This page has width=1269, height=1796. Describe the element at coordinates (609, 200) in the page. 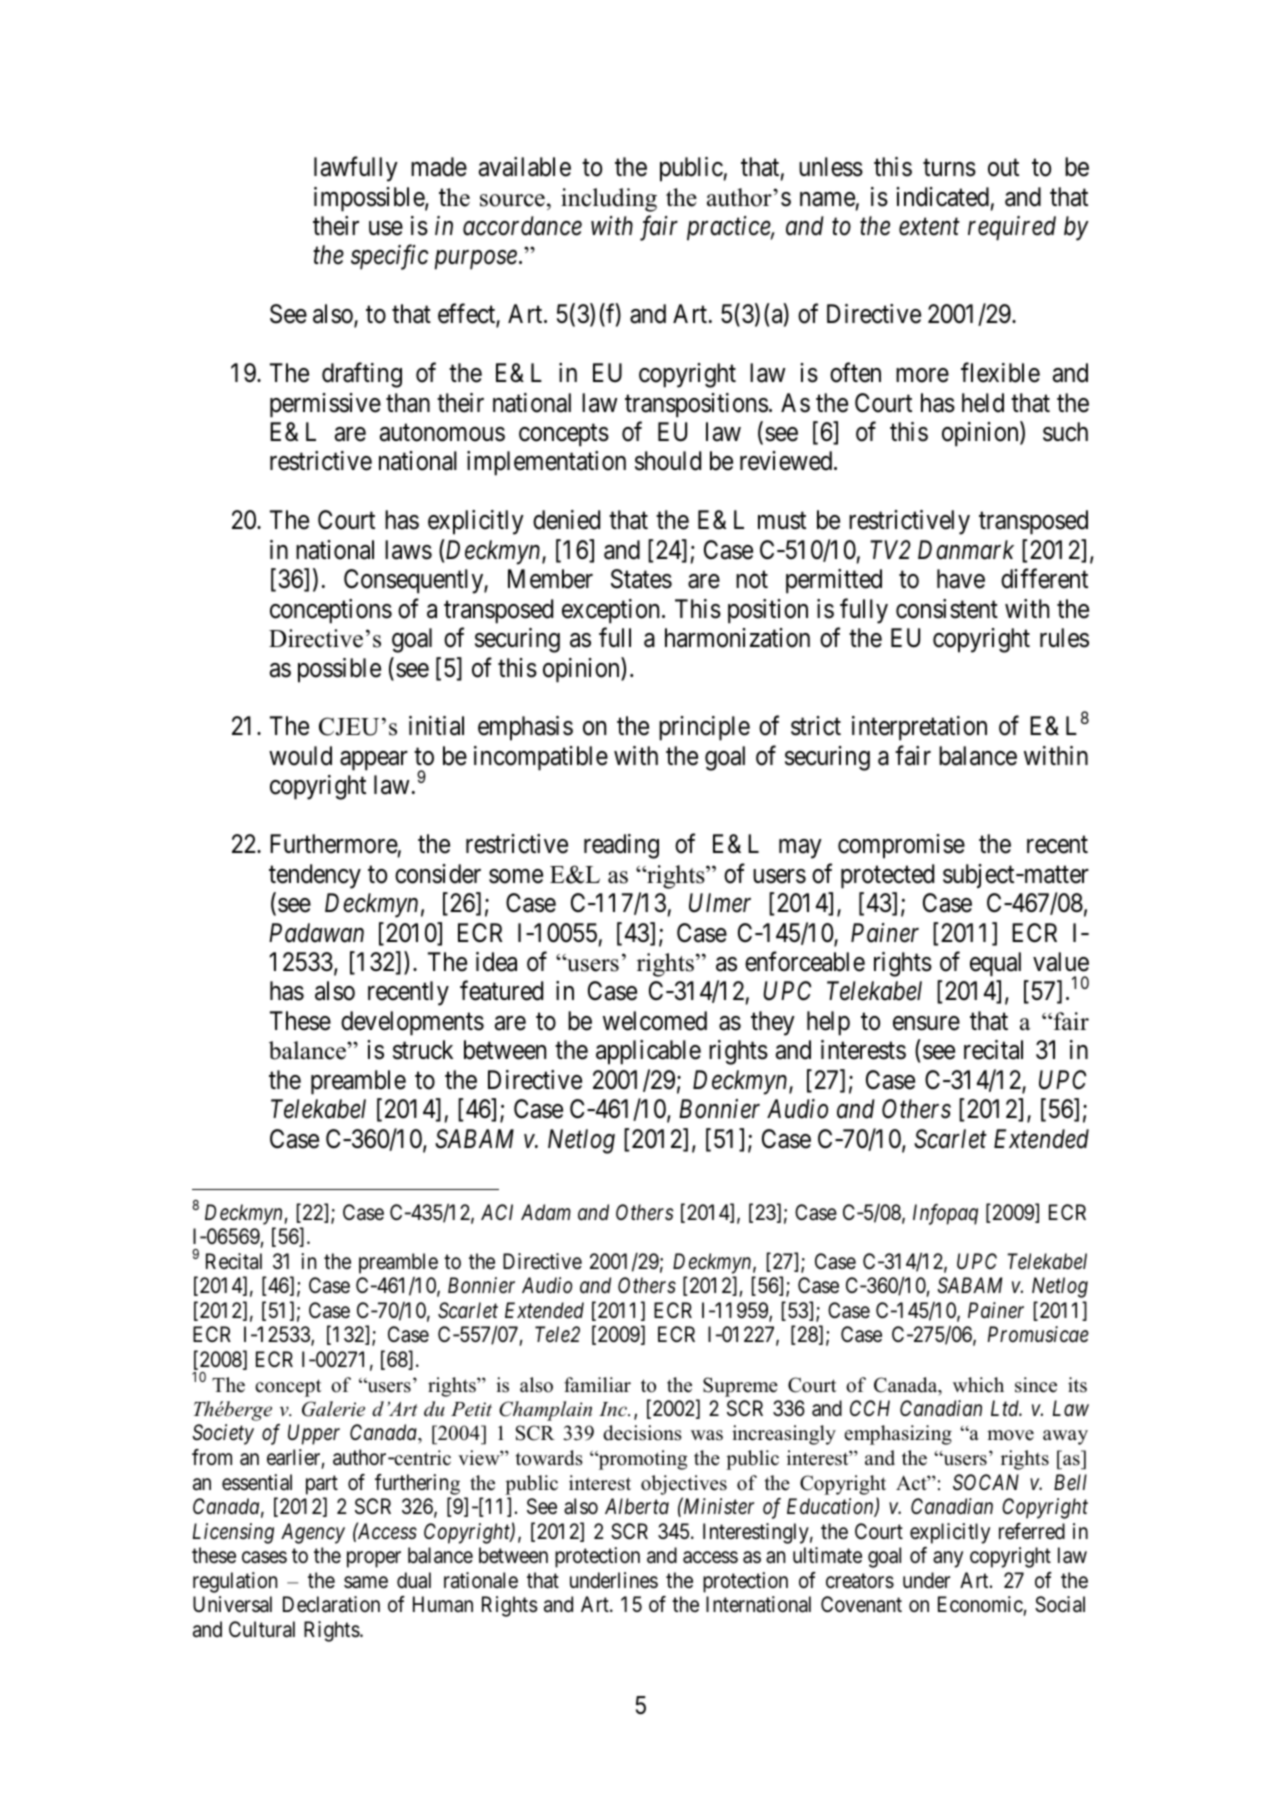

I see `including` at that location.
